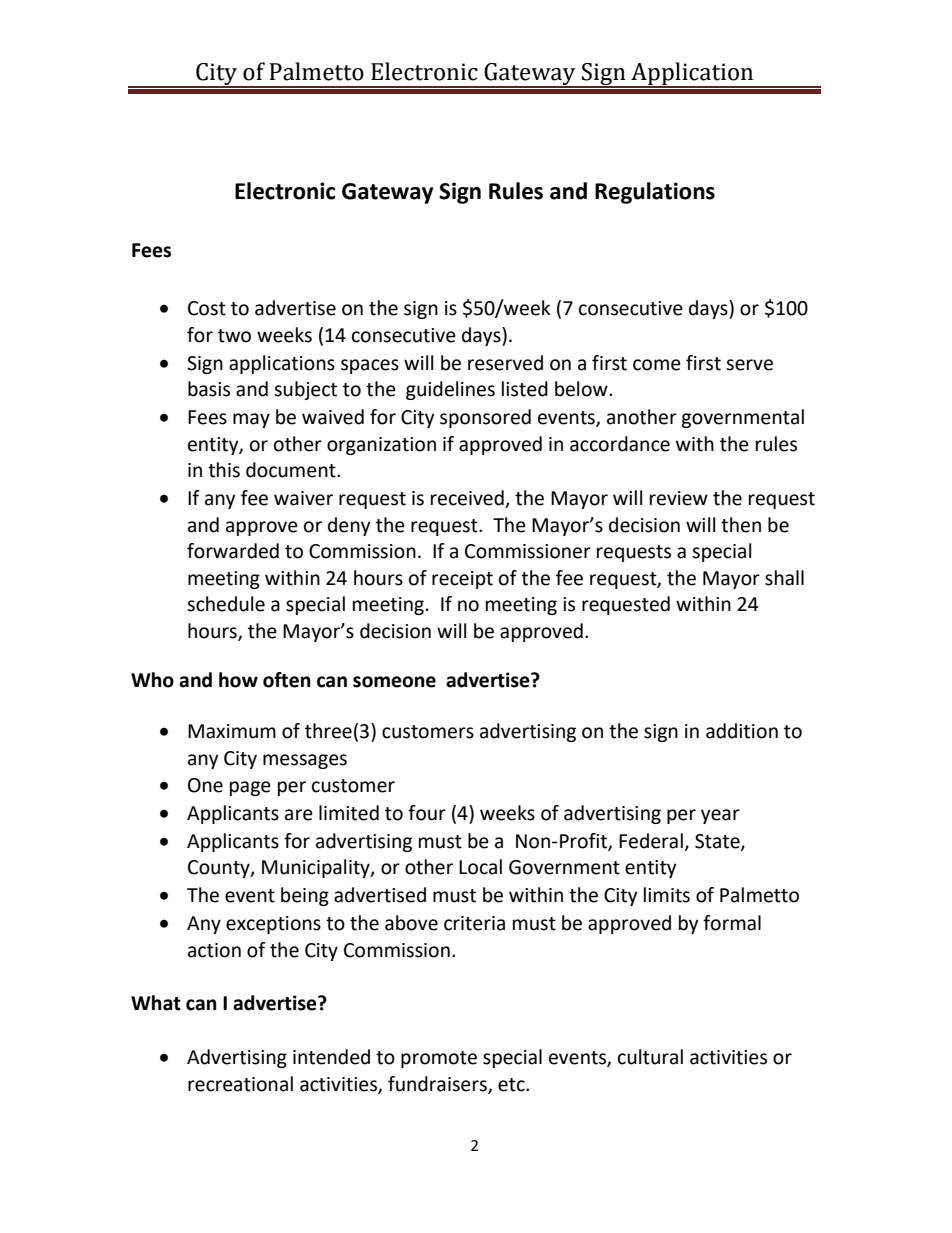  I want to click on Maximum, so click(232, 731).
